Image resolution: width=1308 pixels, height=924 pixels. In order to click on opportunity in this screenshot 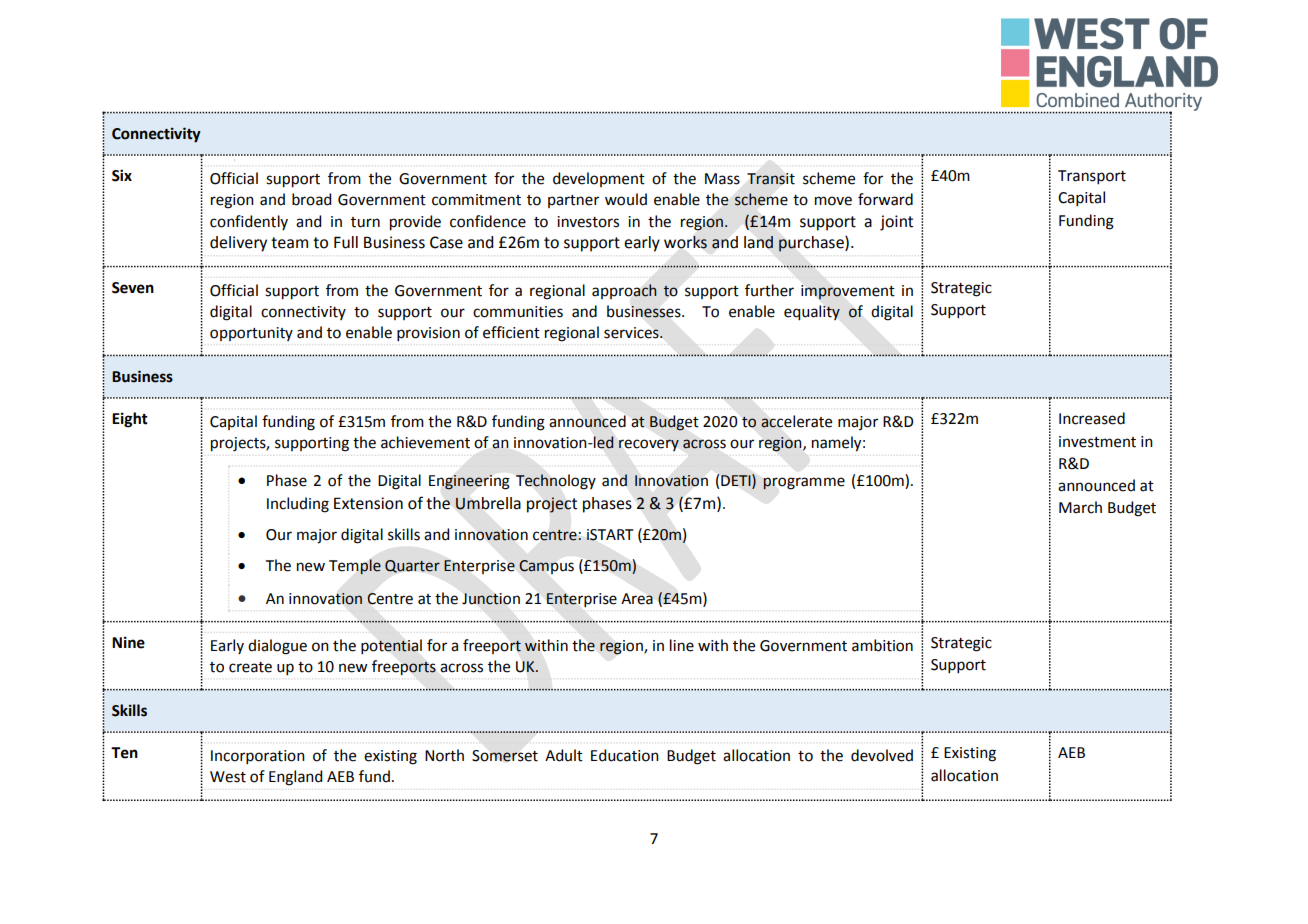, I will do `click(251, 334)`.
